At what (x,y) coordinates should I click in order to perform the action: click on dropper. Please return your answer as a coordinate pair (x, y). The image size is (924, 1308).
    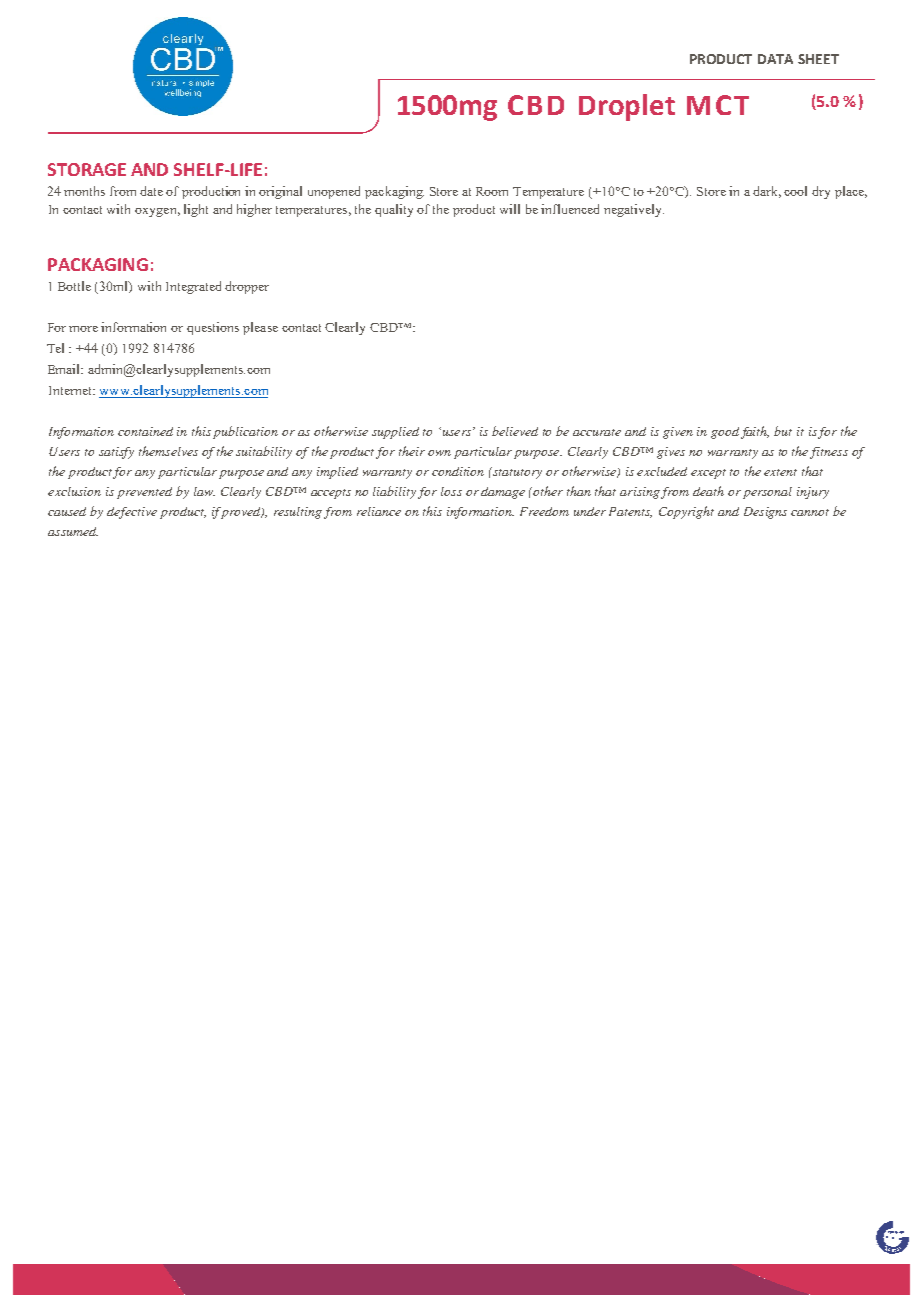
    Looking at the image, I should click on (247, 287).
